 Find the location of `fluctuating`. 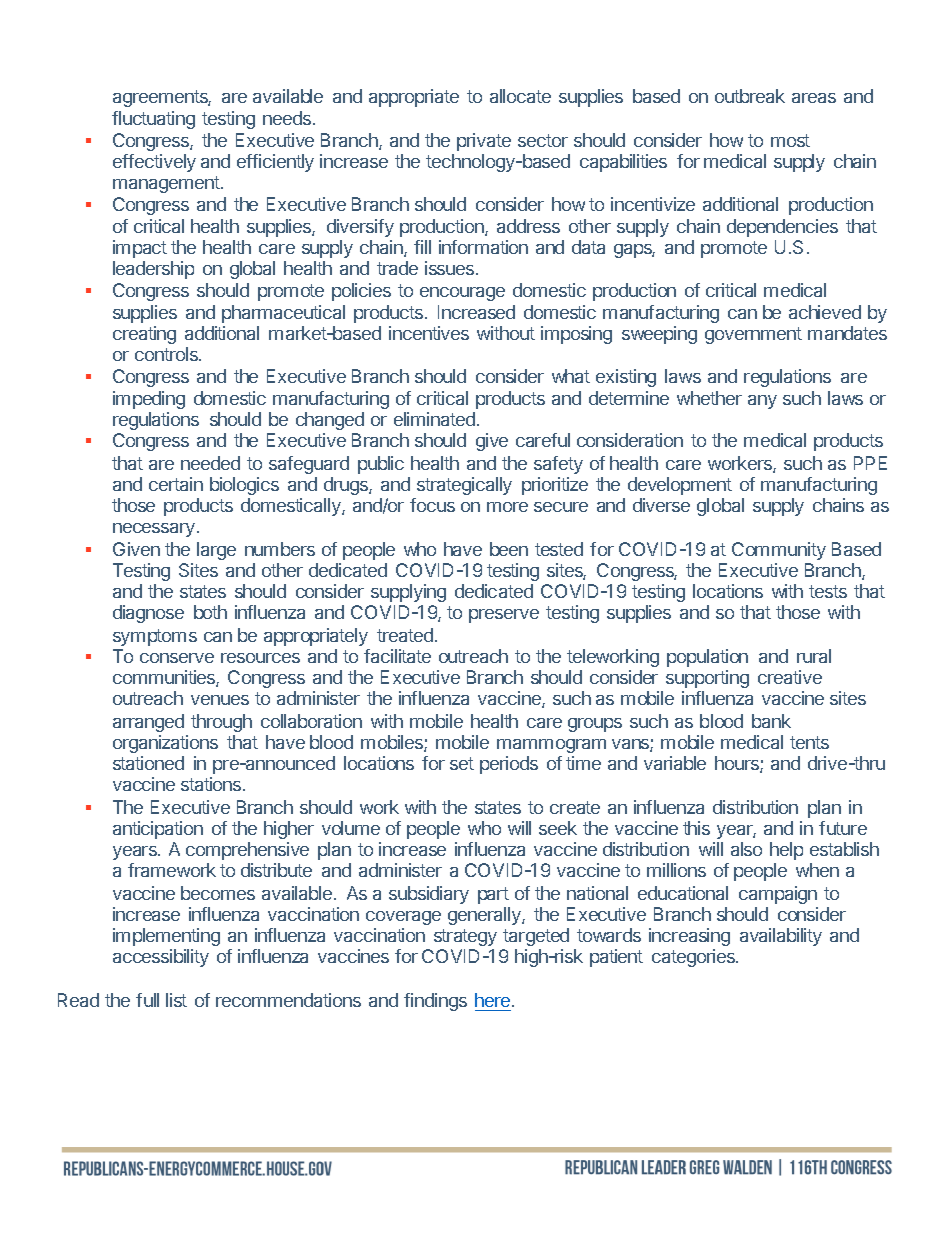

fluctuating is located at coordinates (153, 120).
